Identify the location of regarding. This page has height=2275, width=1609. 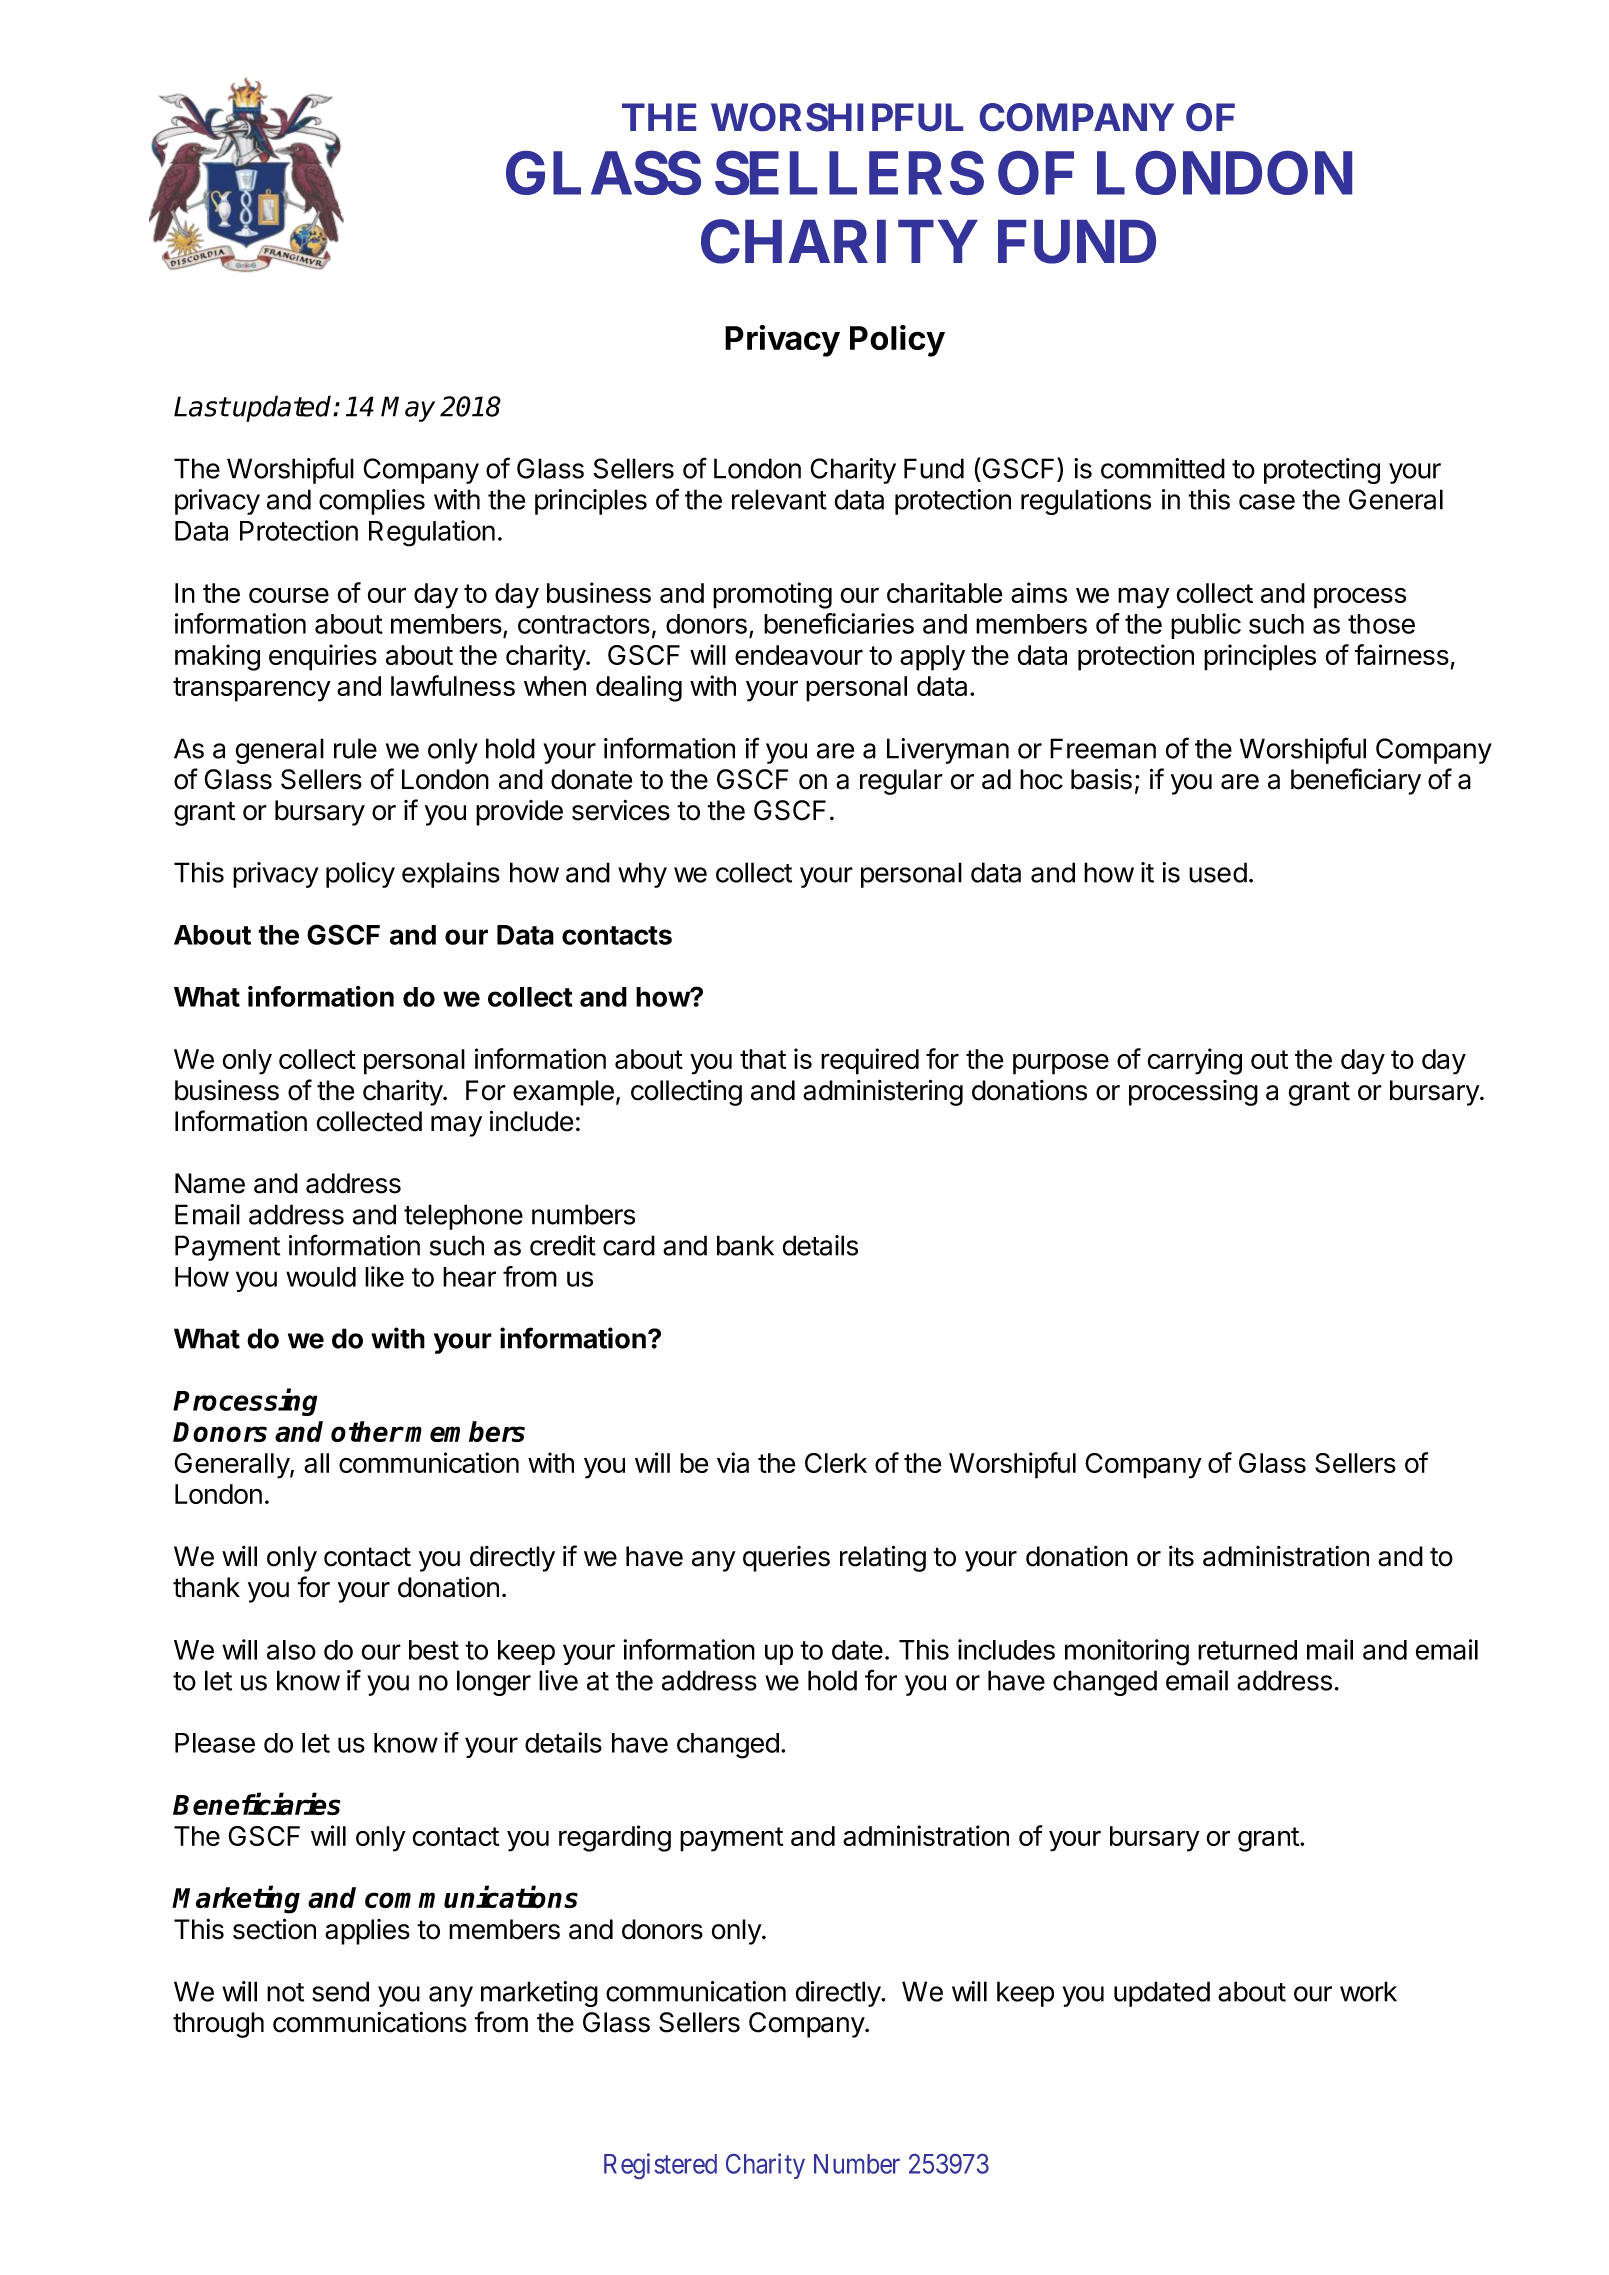
(615, 1838).
